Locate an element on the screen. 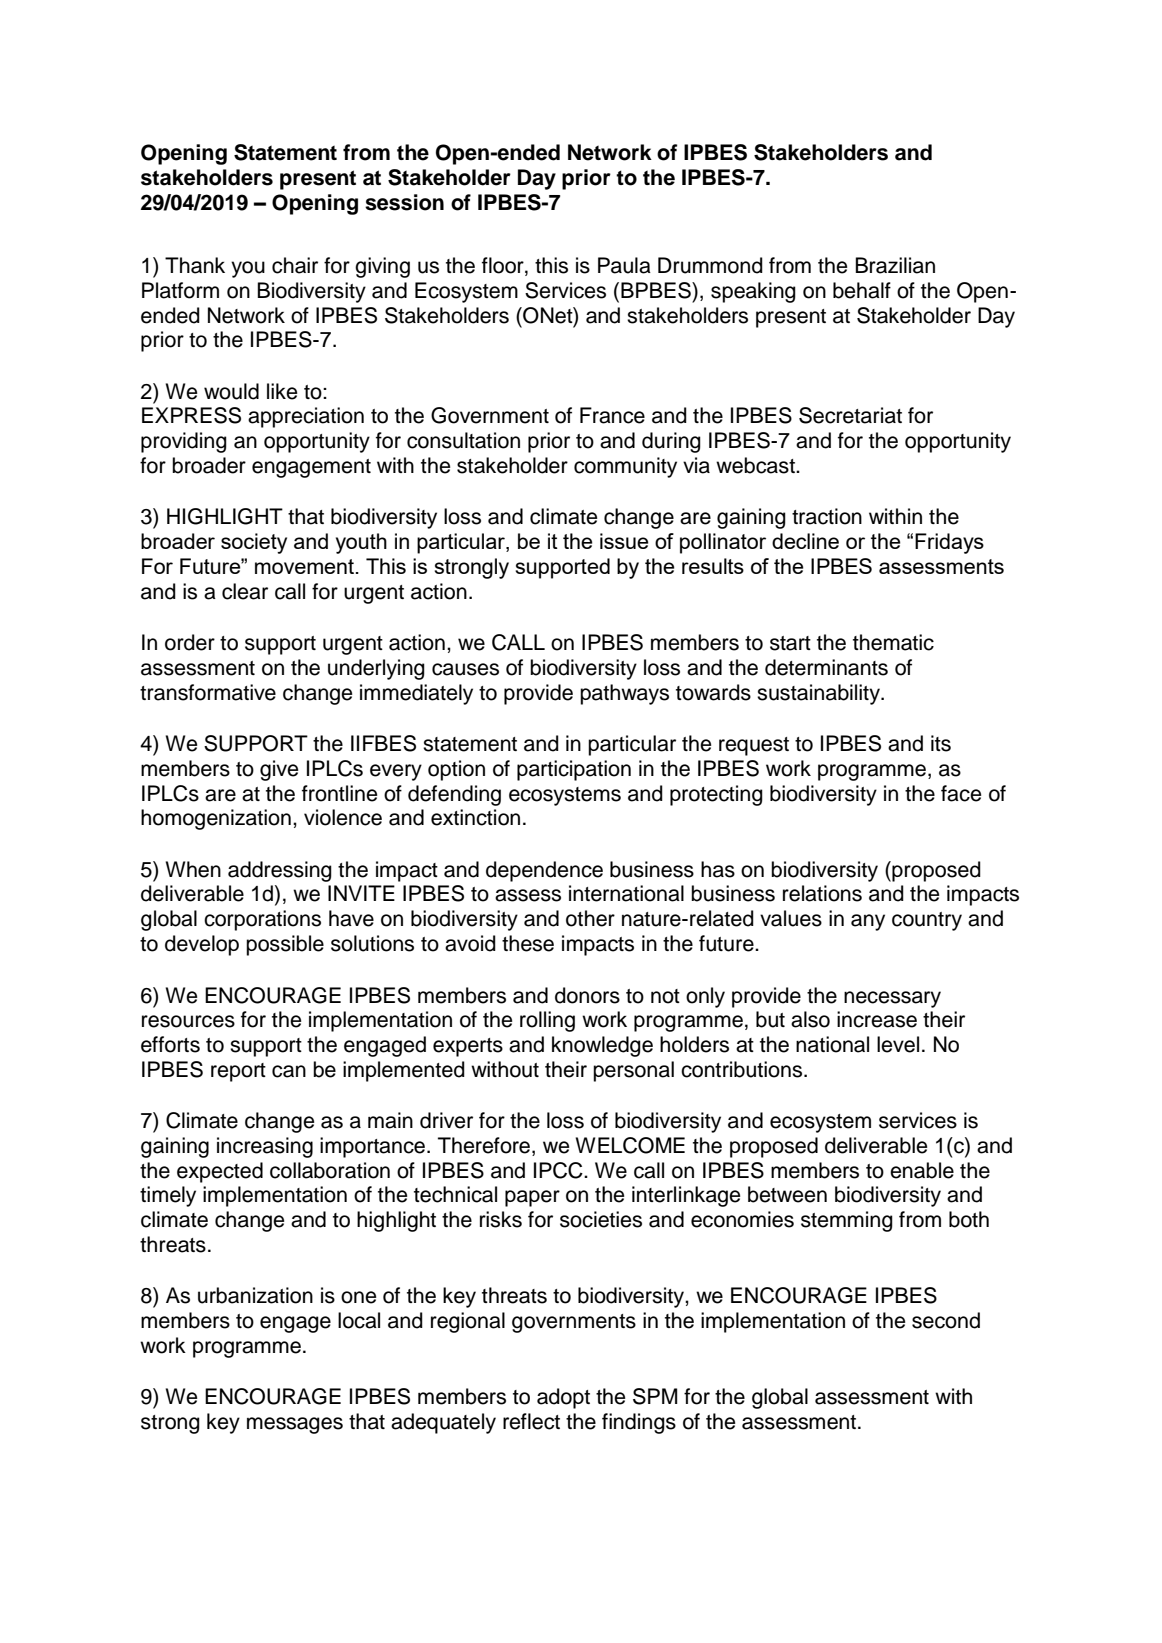  Brazilian is located at coordinates (895, 265).
